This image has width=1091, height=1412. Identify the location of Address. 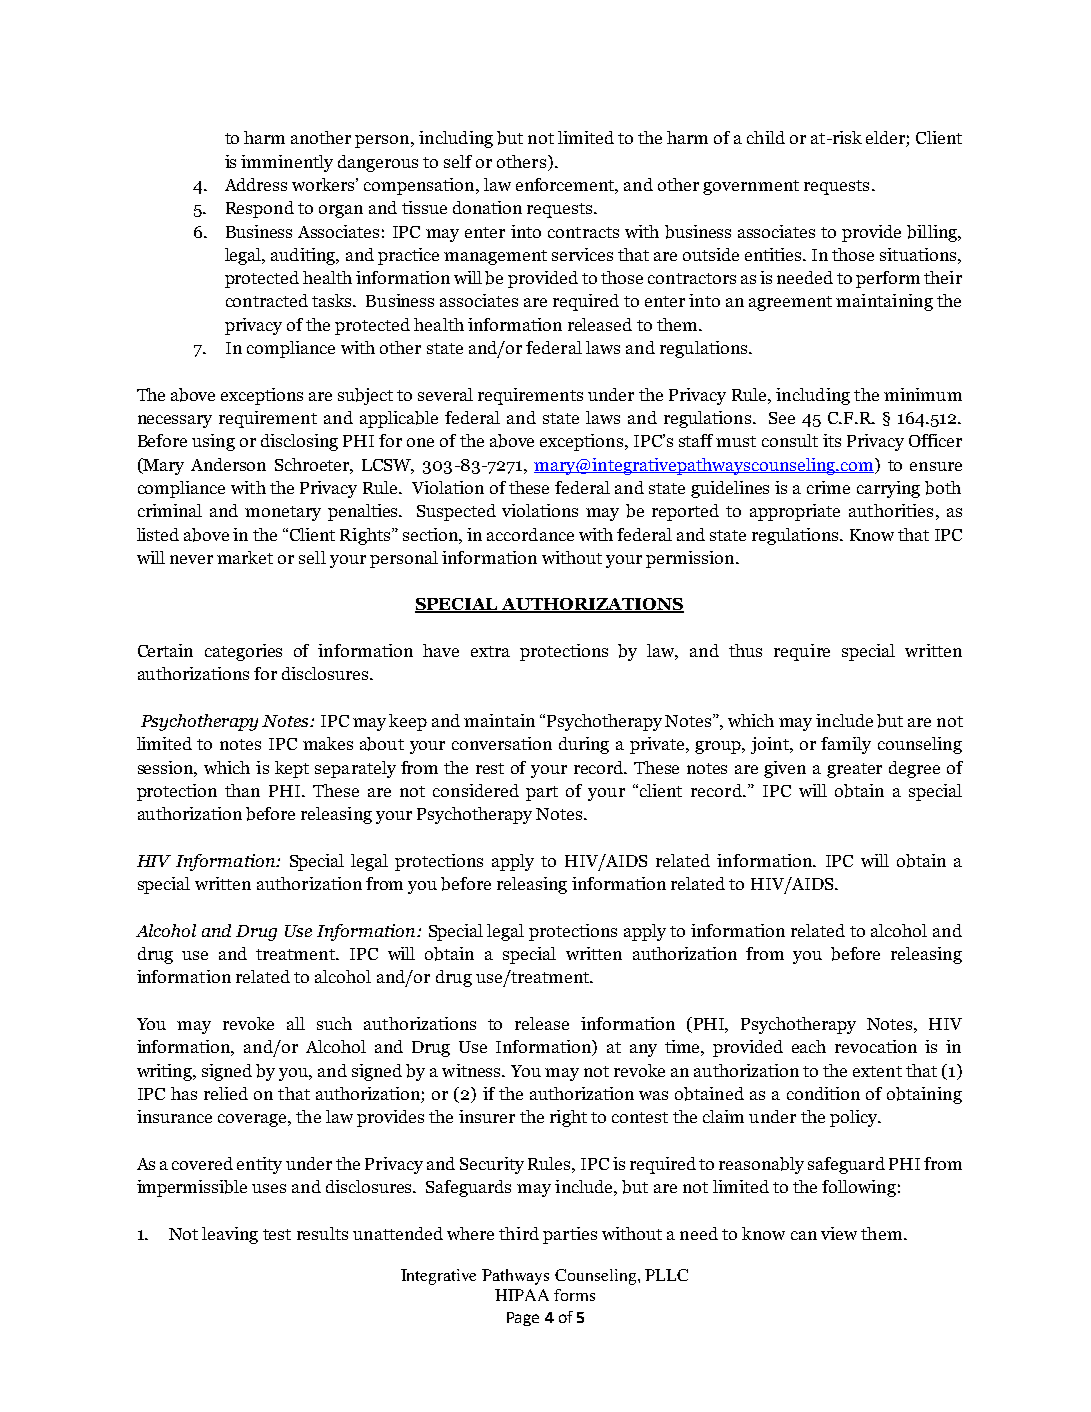
(256, 184).
